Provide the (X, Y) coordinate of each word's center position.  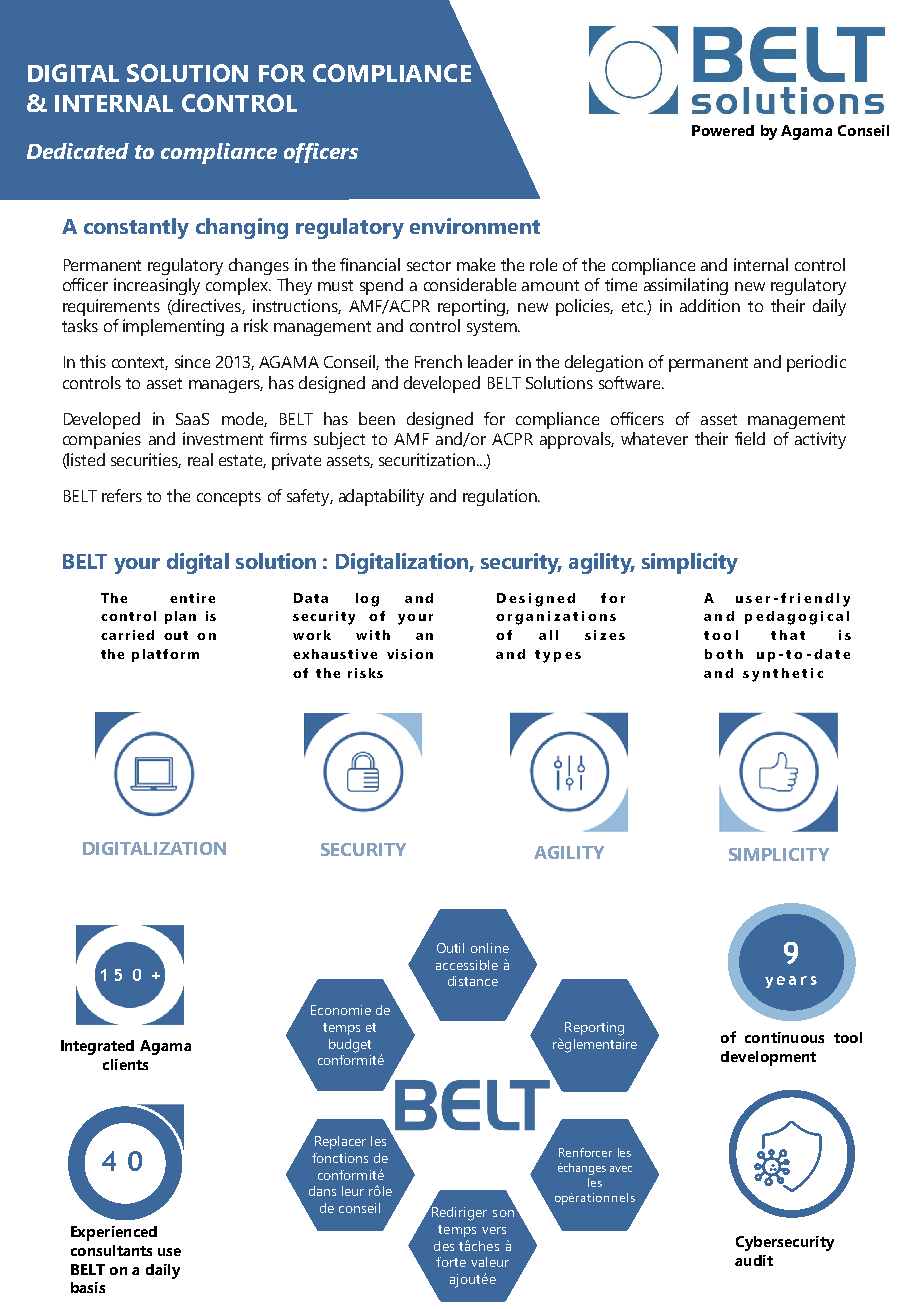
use (169, 1252)
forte (451, 1262)
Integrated (97, 1047)
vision (410, 654)
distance (473, 981)
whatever (654, 438)
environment (475, 226)
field (750, 438)
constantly (136, 228)
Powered (723, 130)
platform (165, 655)
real (200, 459)
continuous (784, 1037)
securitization (427, 459)
